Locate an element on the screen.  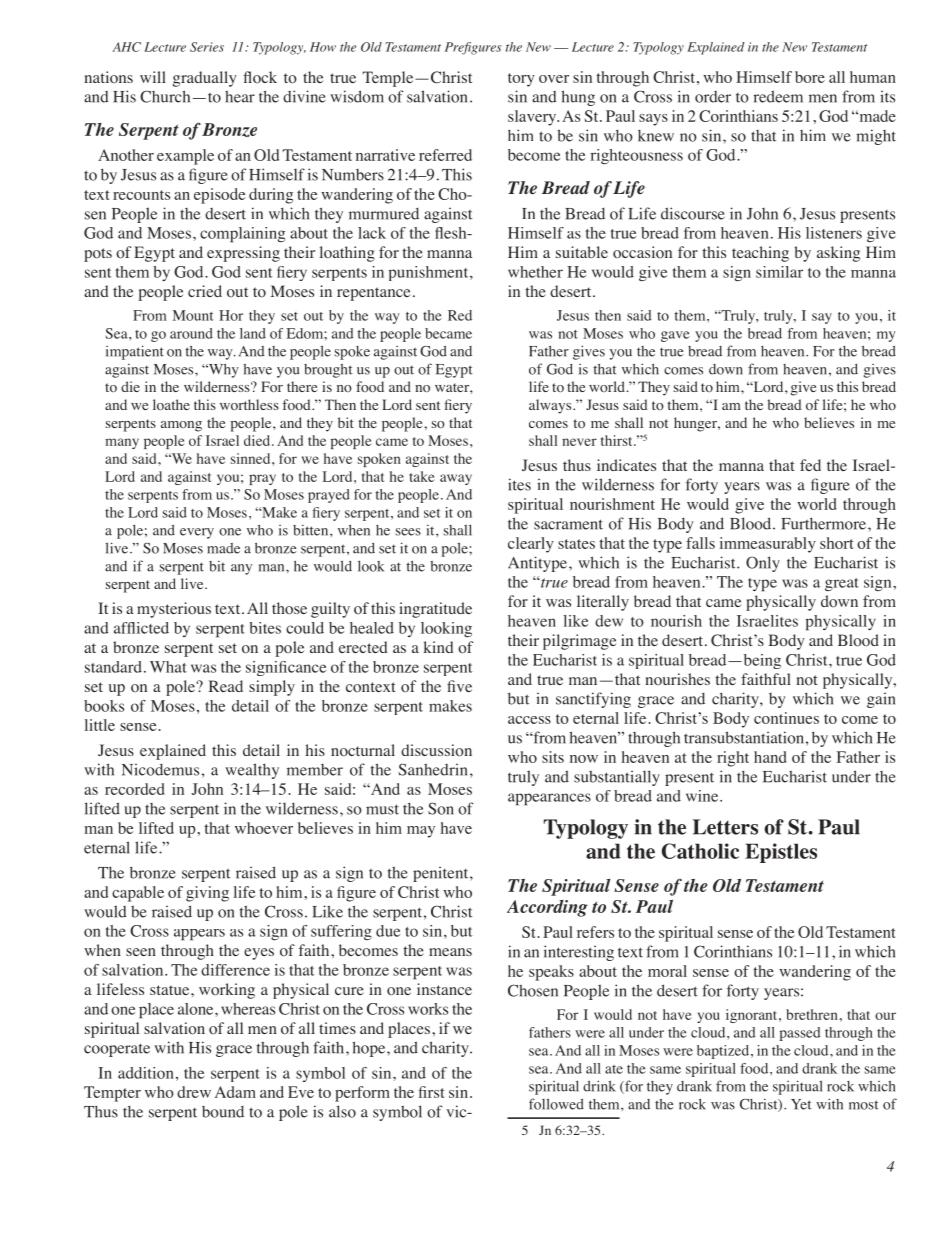
drew is located at coordinates (194, 1092).
